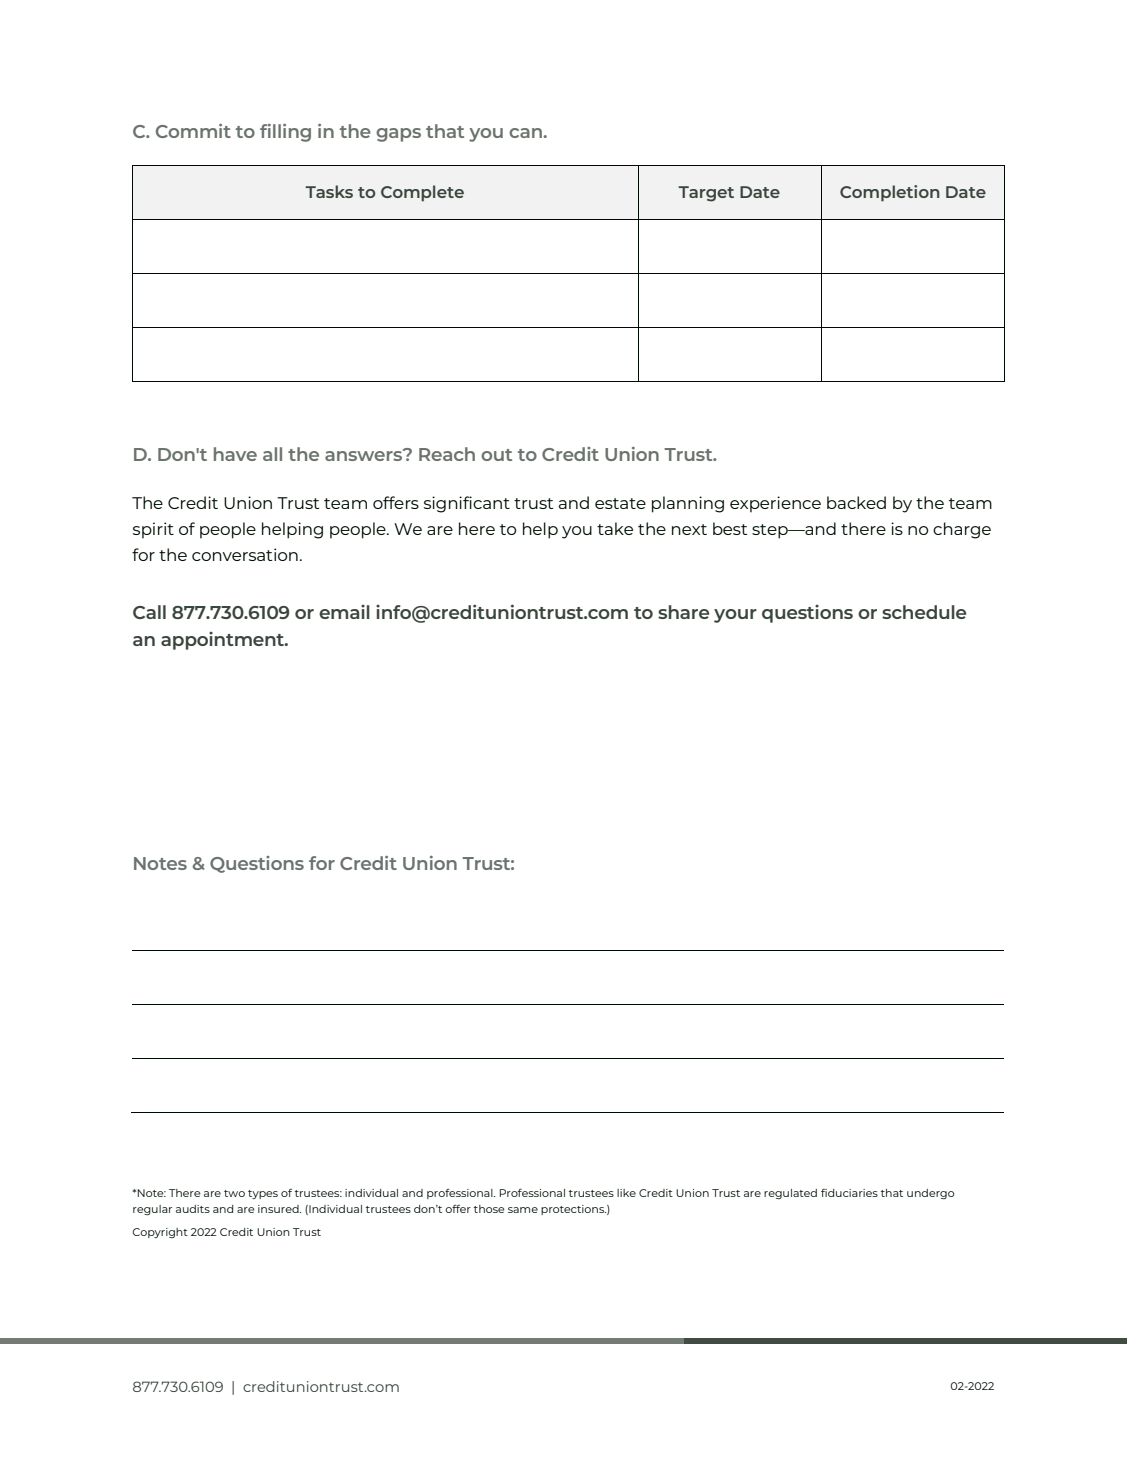 This document has height=1458, width=1127. What do you see at coordinates (234, 1193) in the document?
I see `two` at bounding box center [234, 1193].
